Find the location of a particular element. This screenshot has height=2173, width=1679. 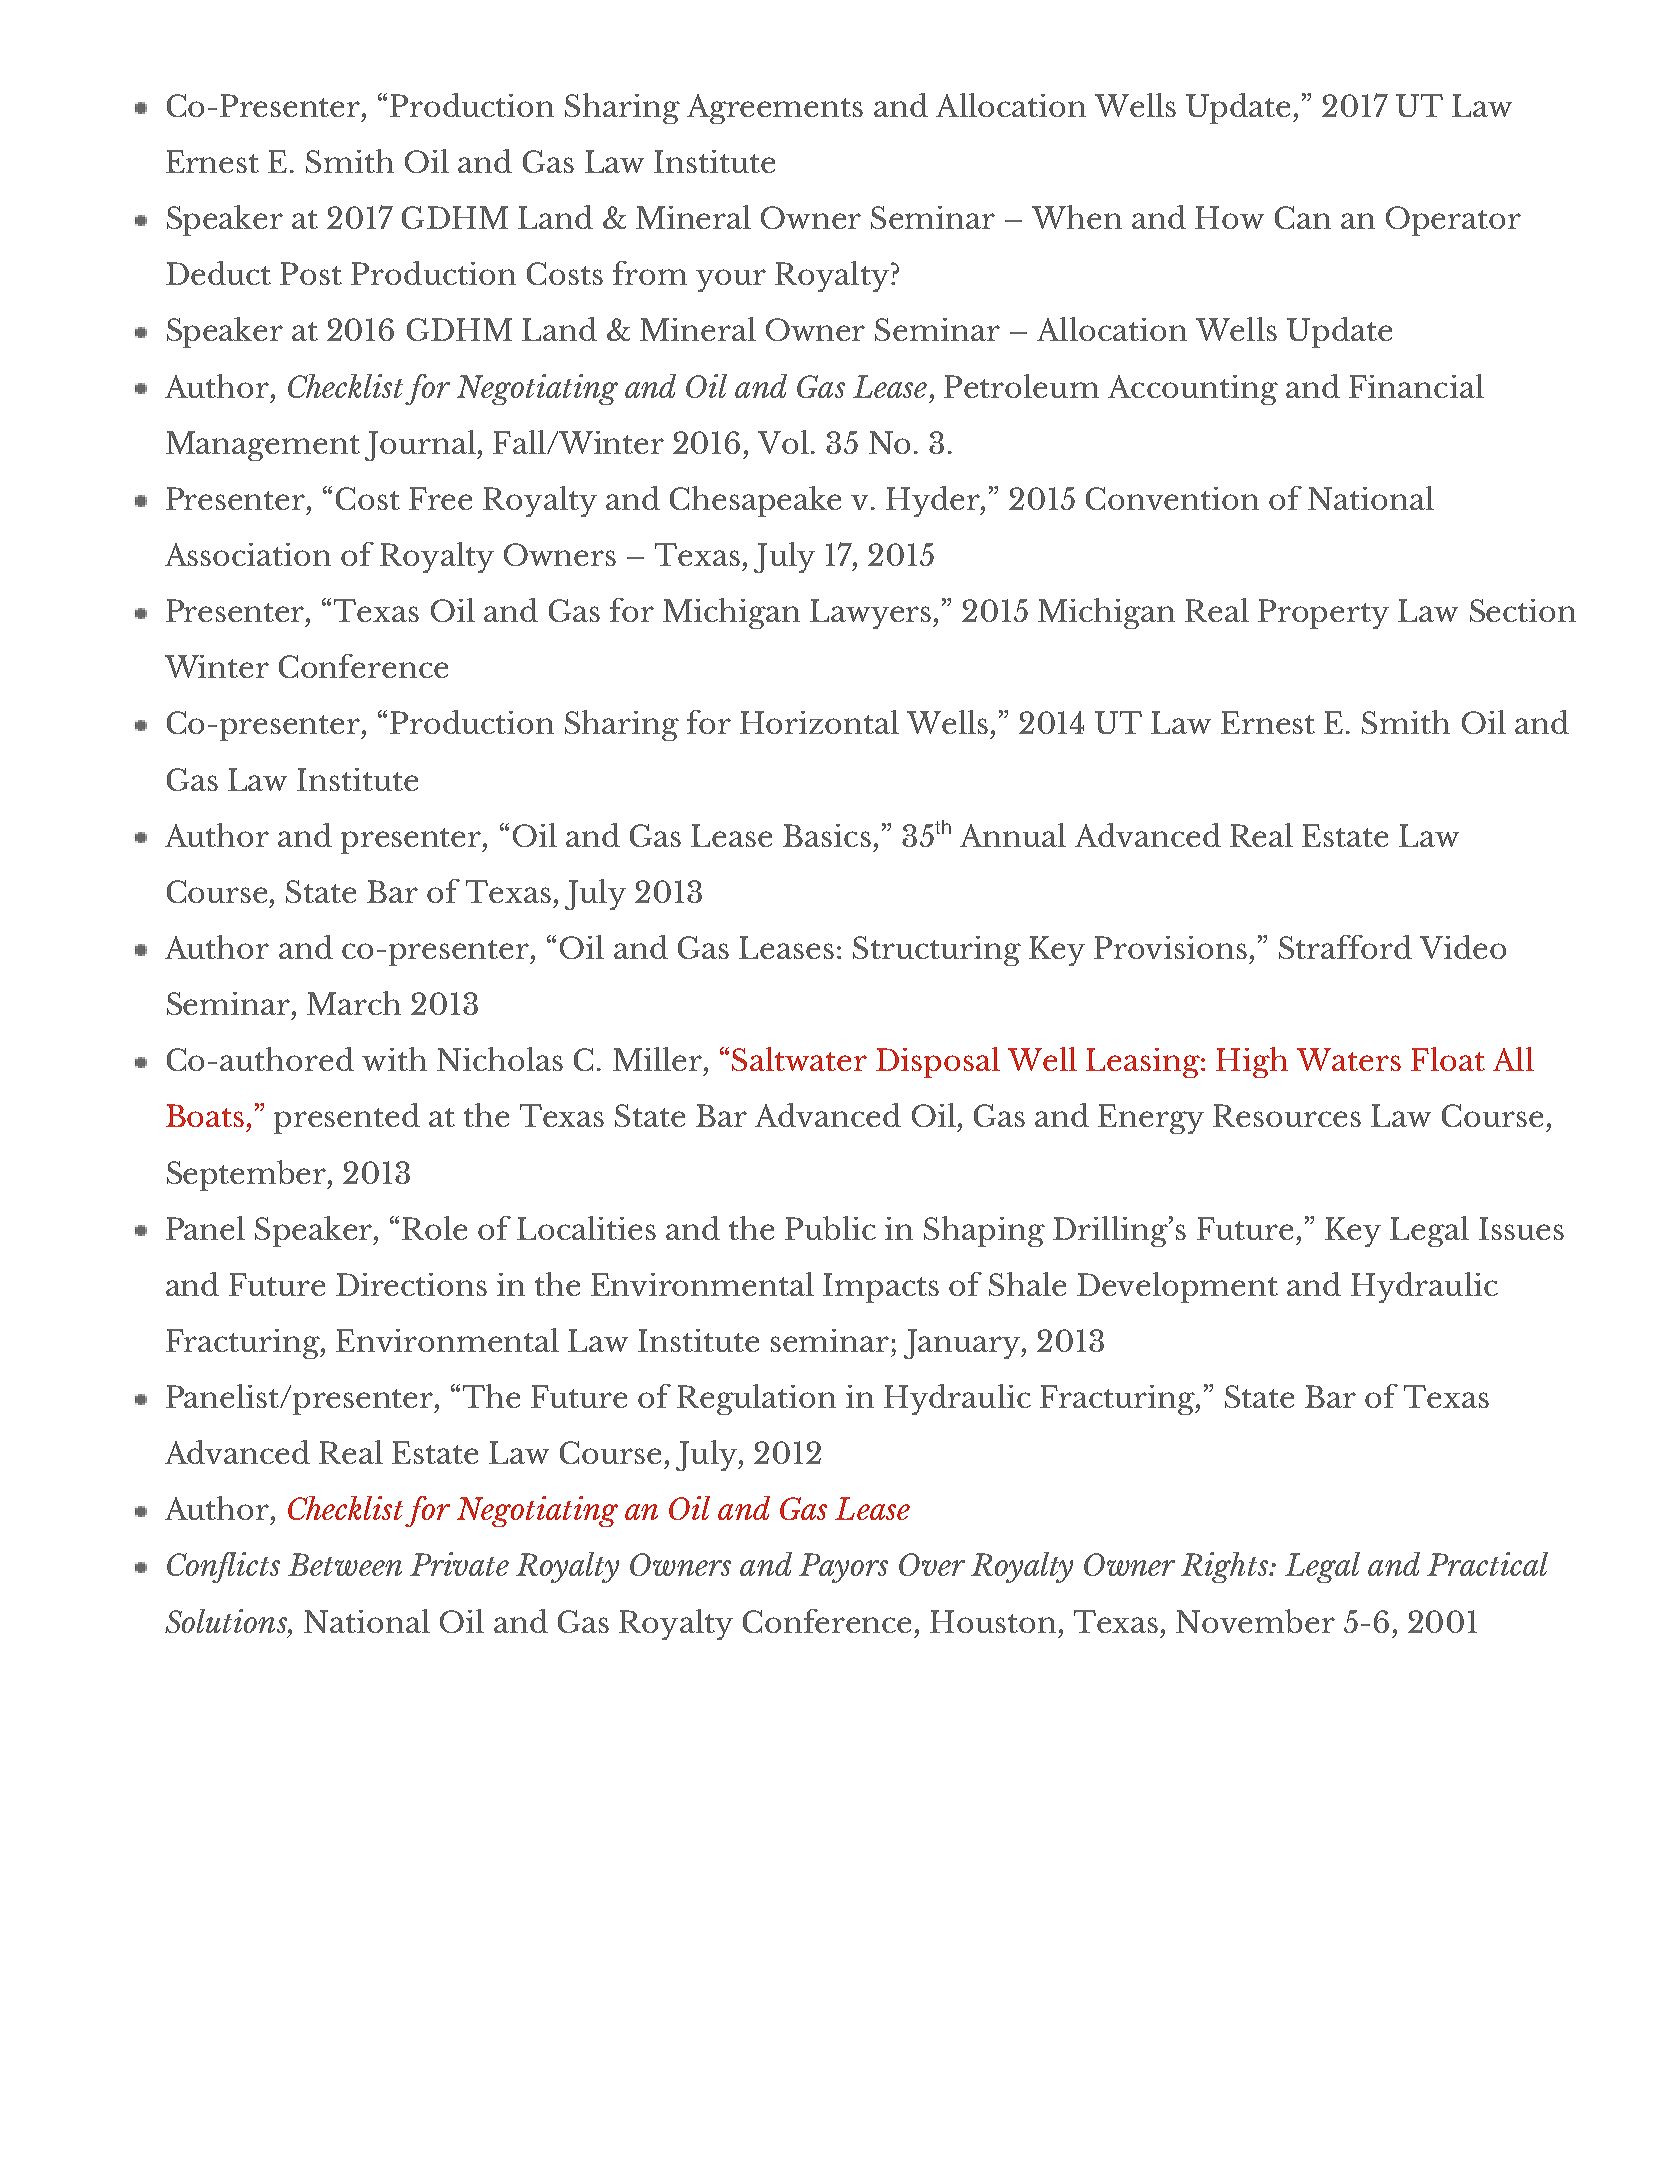

Saltwater is located at coordinates (799, 1059).
